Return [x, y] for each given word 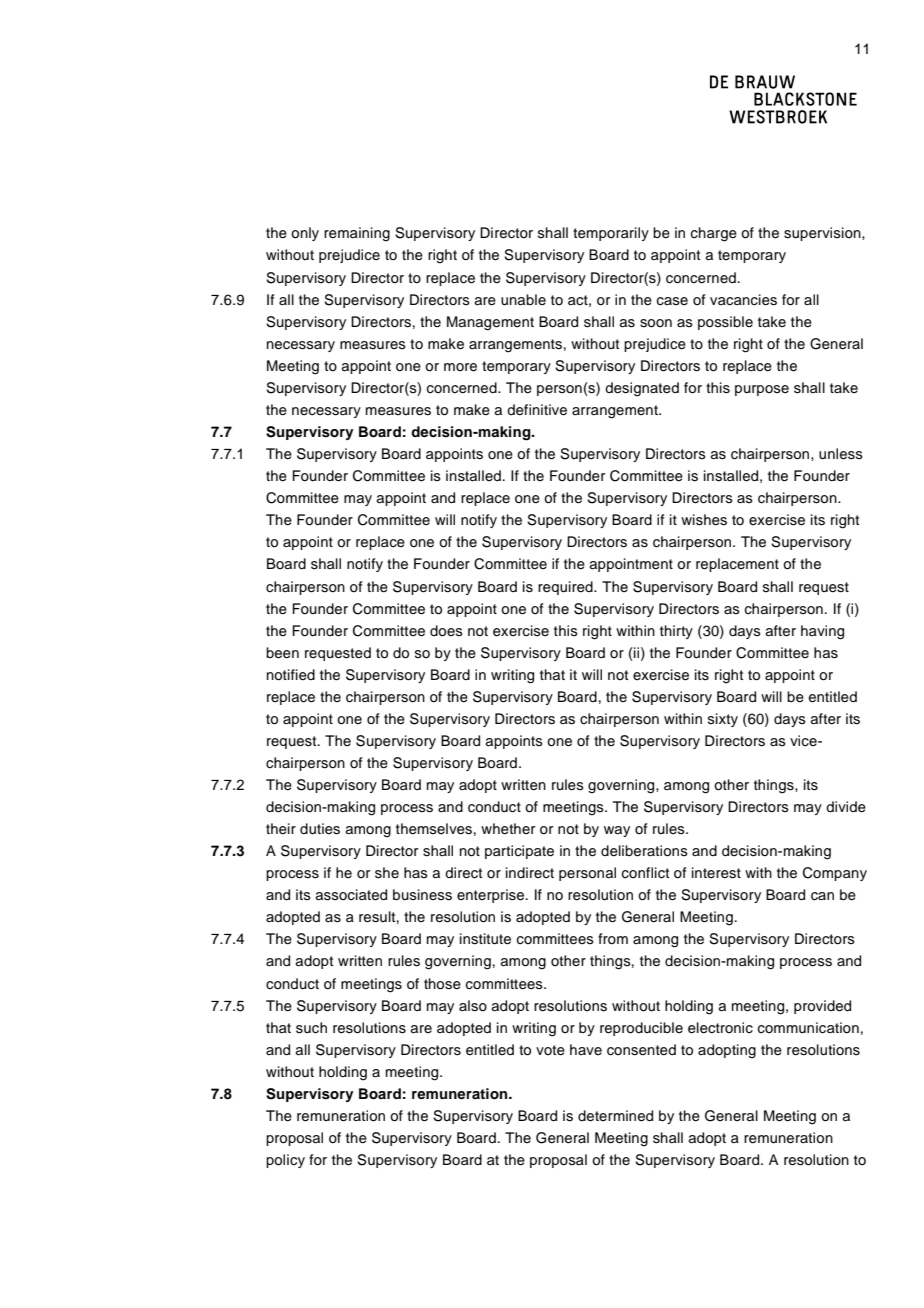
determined [615, 1116]
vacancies [743, 300]
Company [835, 874]
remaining [357, 234]
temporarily [611, 234]
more [460, 367]
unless [841, 454]
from [613, 938]
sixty [723, 720]
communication [808, 1028]
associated [351, 895]
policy [285, 1161]
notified [291, 675]
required [566, 588]
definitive [537, 410]
